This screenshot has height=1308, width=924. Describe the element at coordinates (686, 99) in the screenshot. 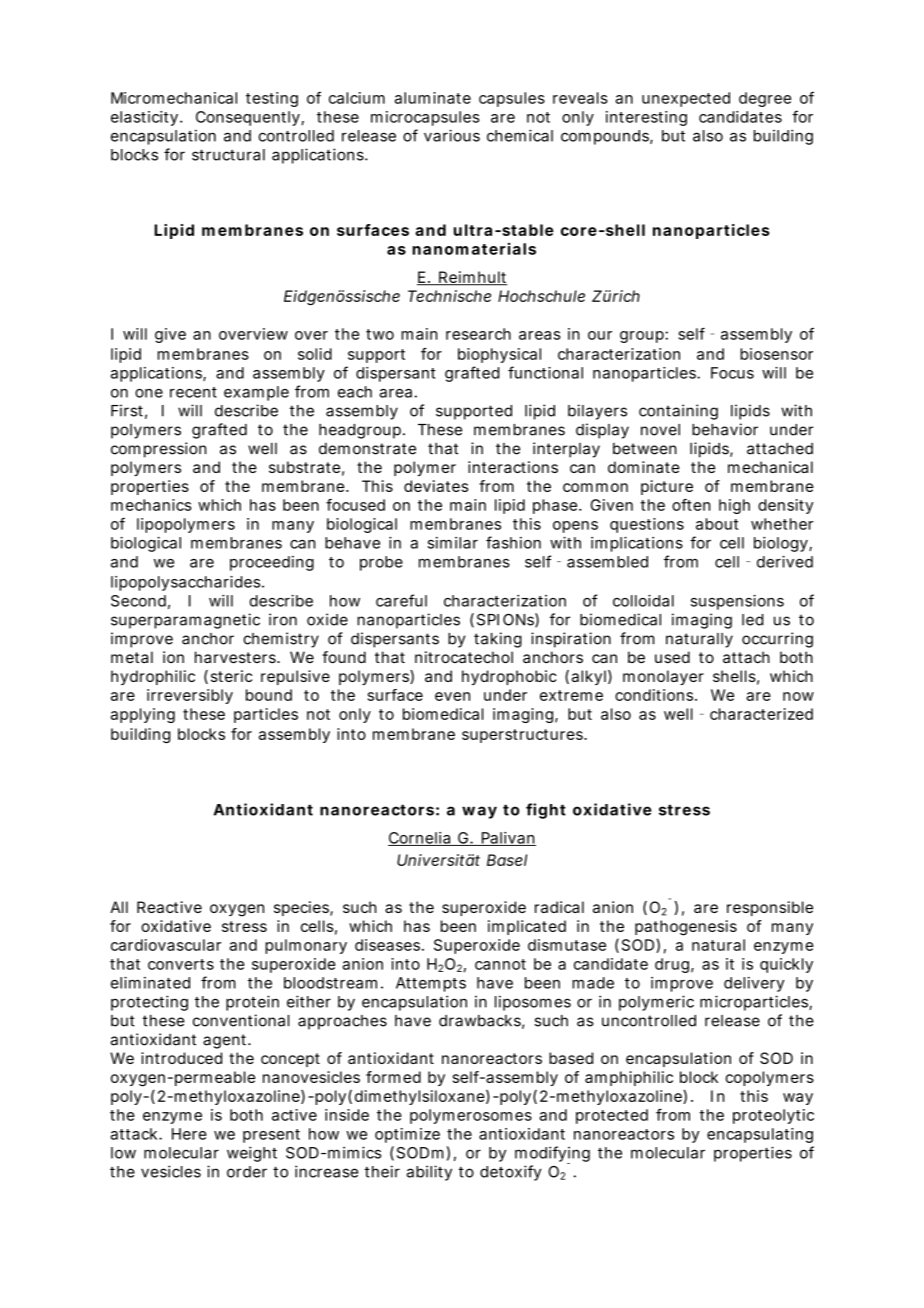

I see `unexpected` at that location.
